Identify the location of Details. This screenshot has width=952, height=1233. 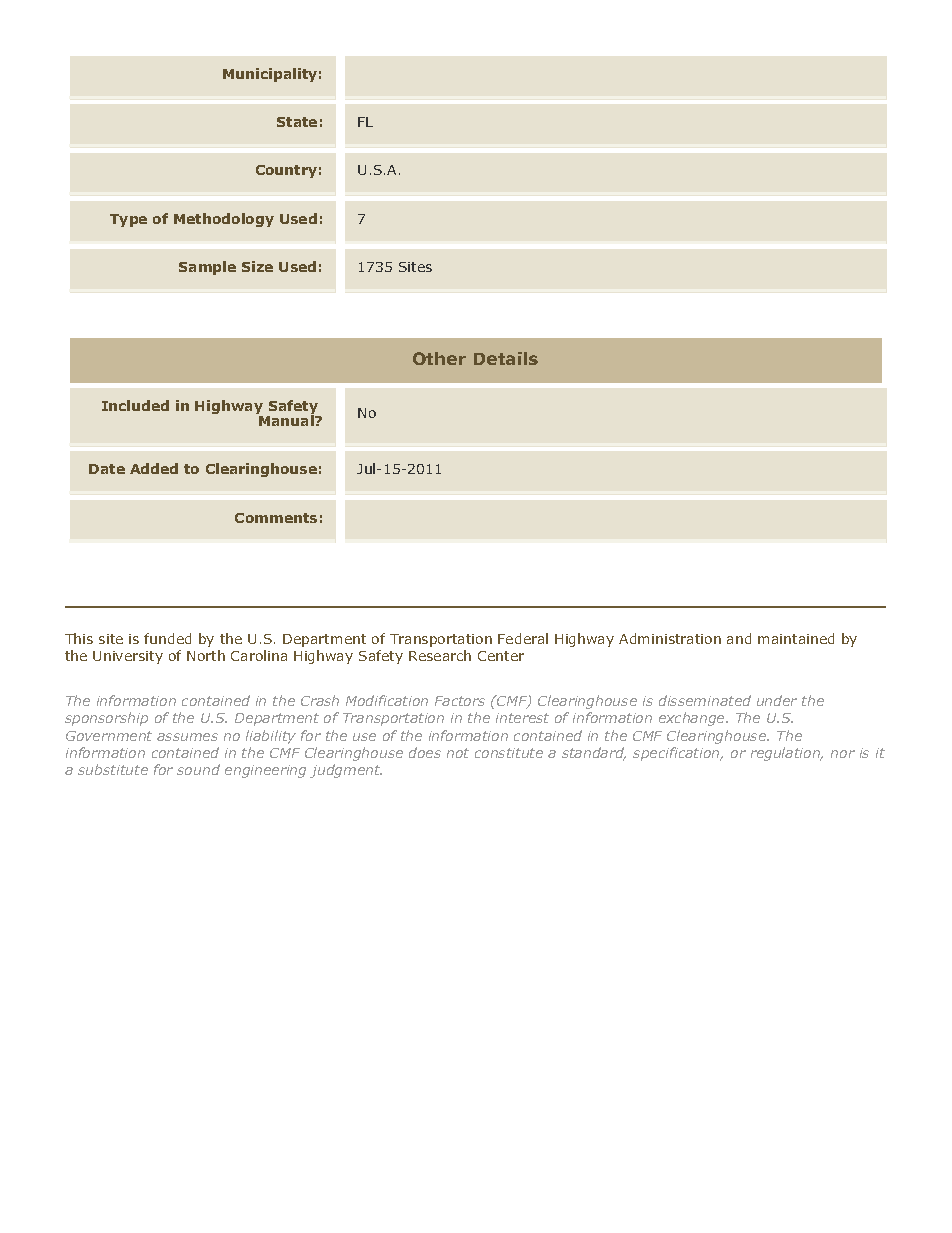
(506, 358).
